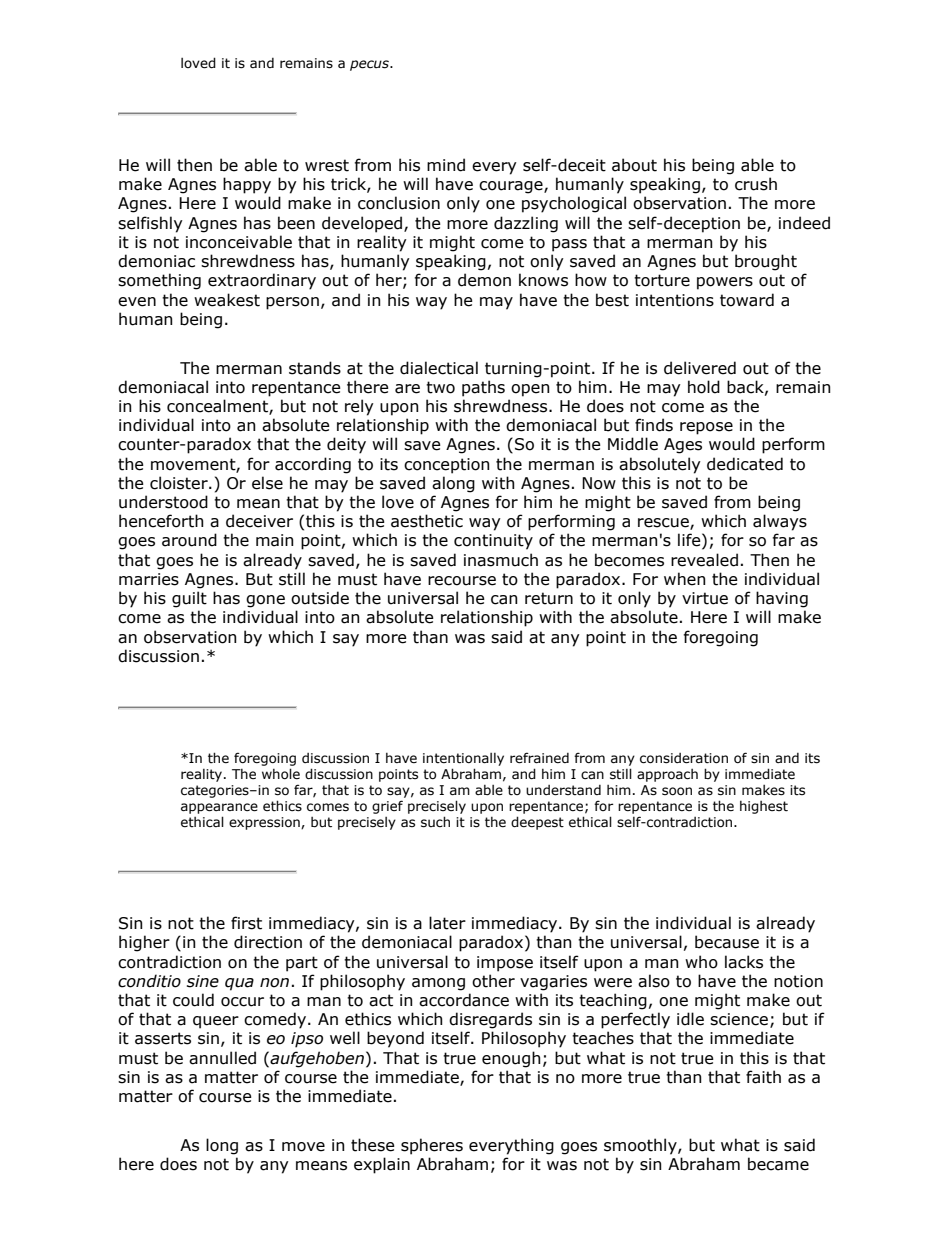 This screenshot has height=1233, width=952. What do you see at coordinates (778, 1164) in the screenshot?
I see `became` at bounding box center [778, 1164].
